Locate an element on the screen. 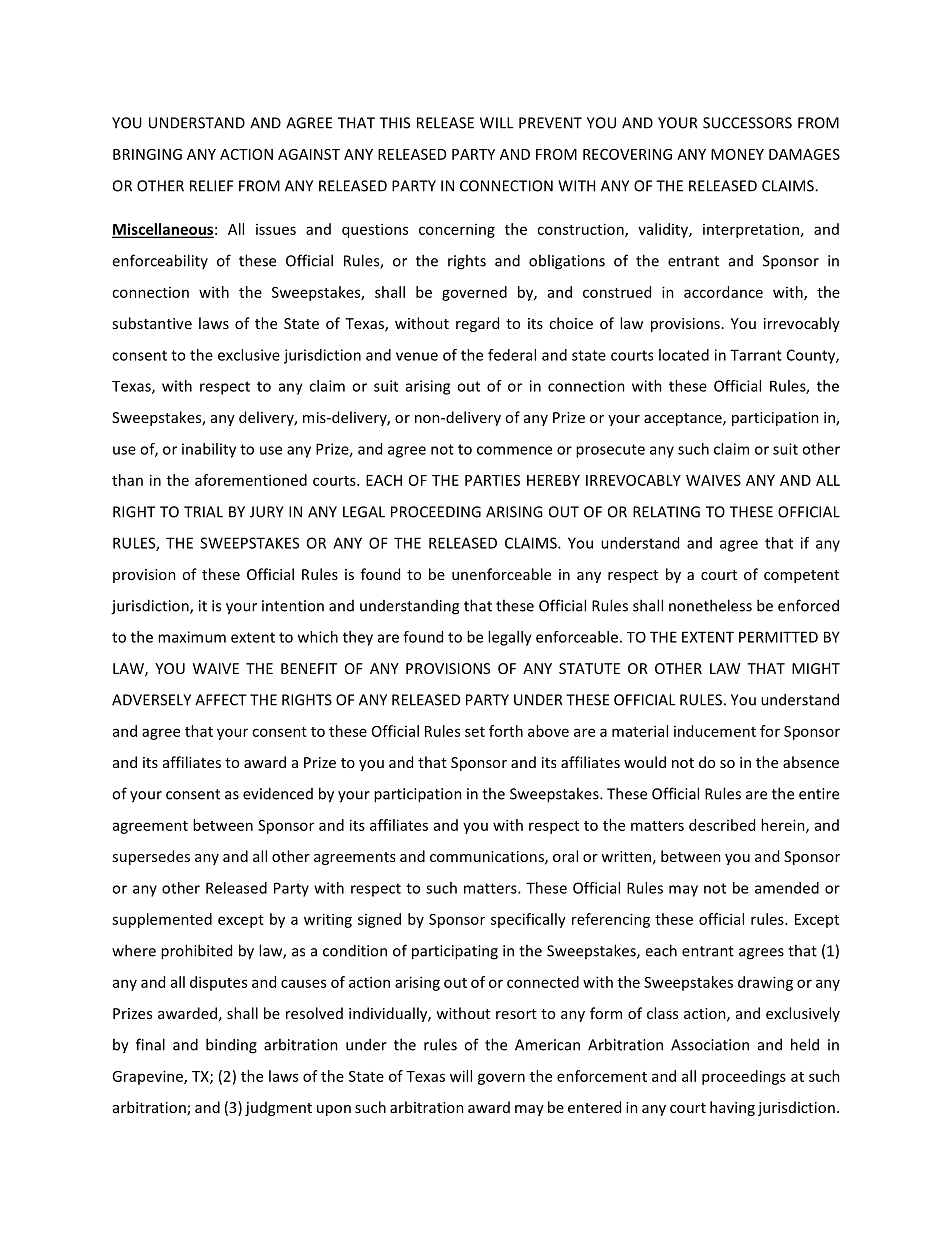 The width and height of the screenshot is (952, 1233). Tarrant is located at coordinates (756, 355).
